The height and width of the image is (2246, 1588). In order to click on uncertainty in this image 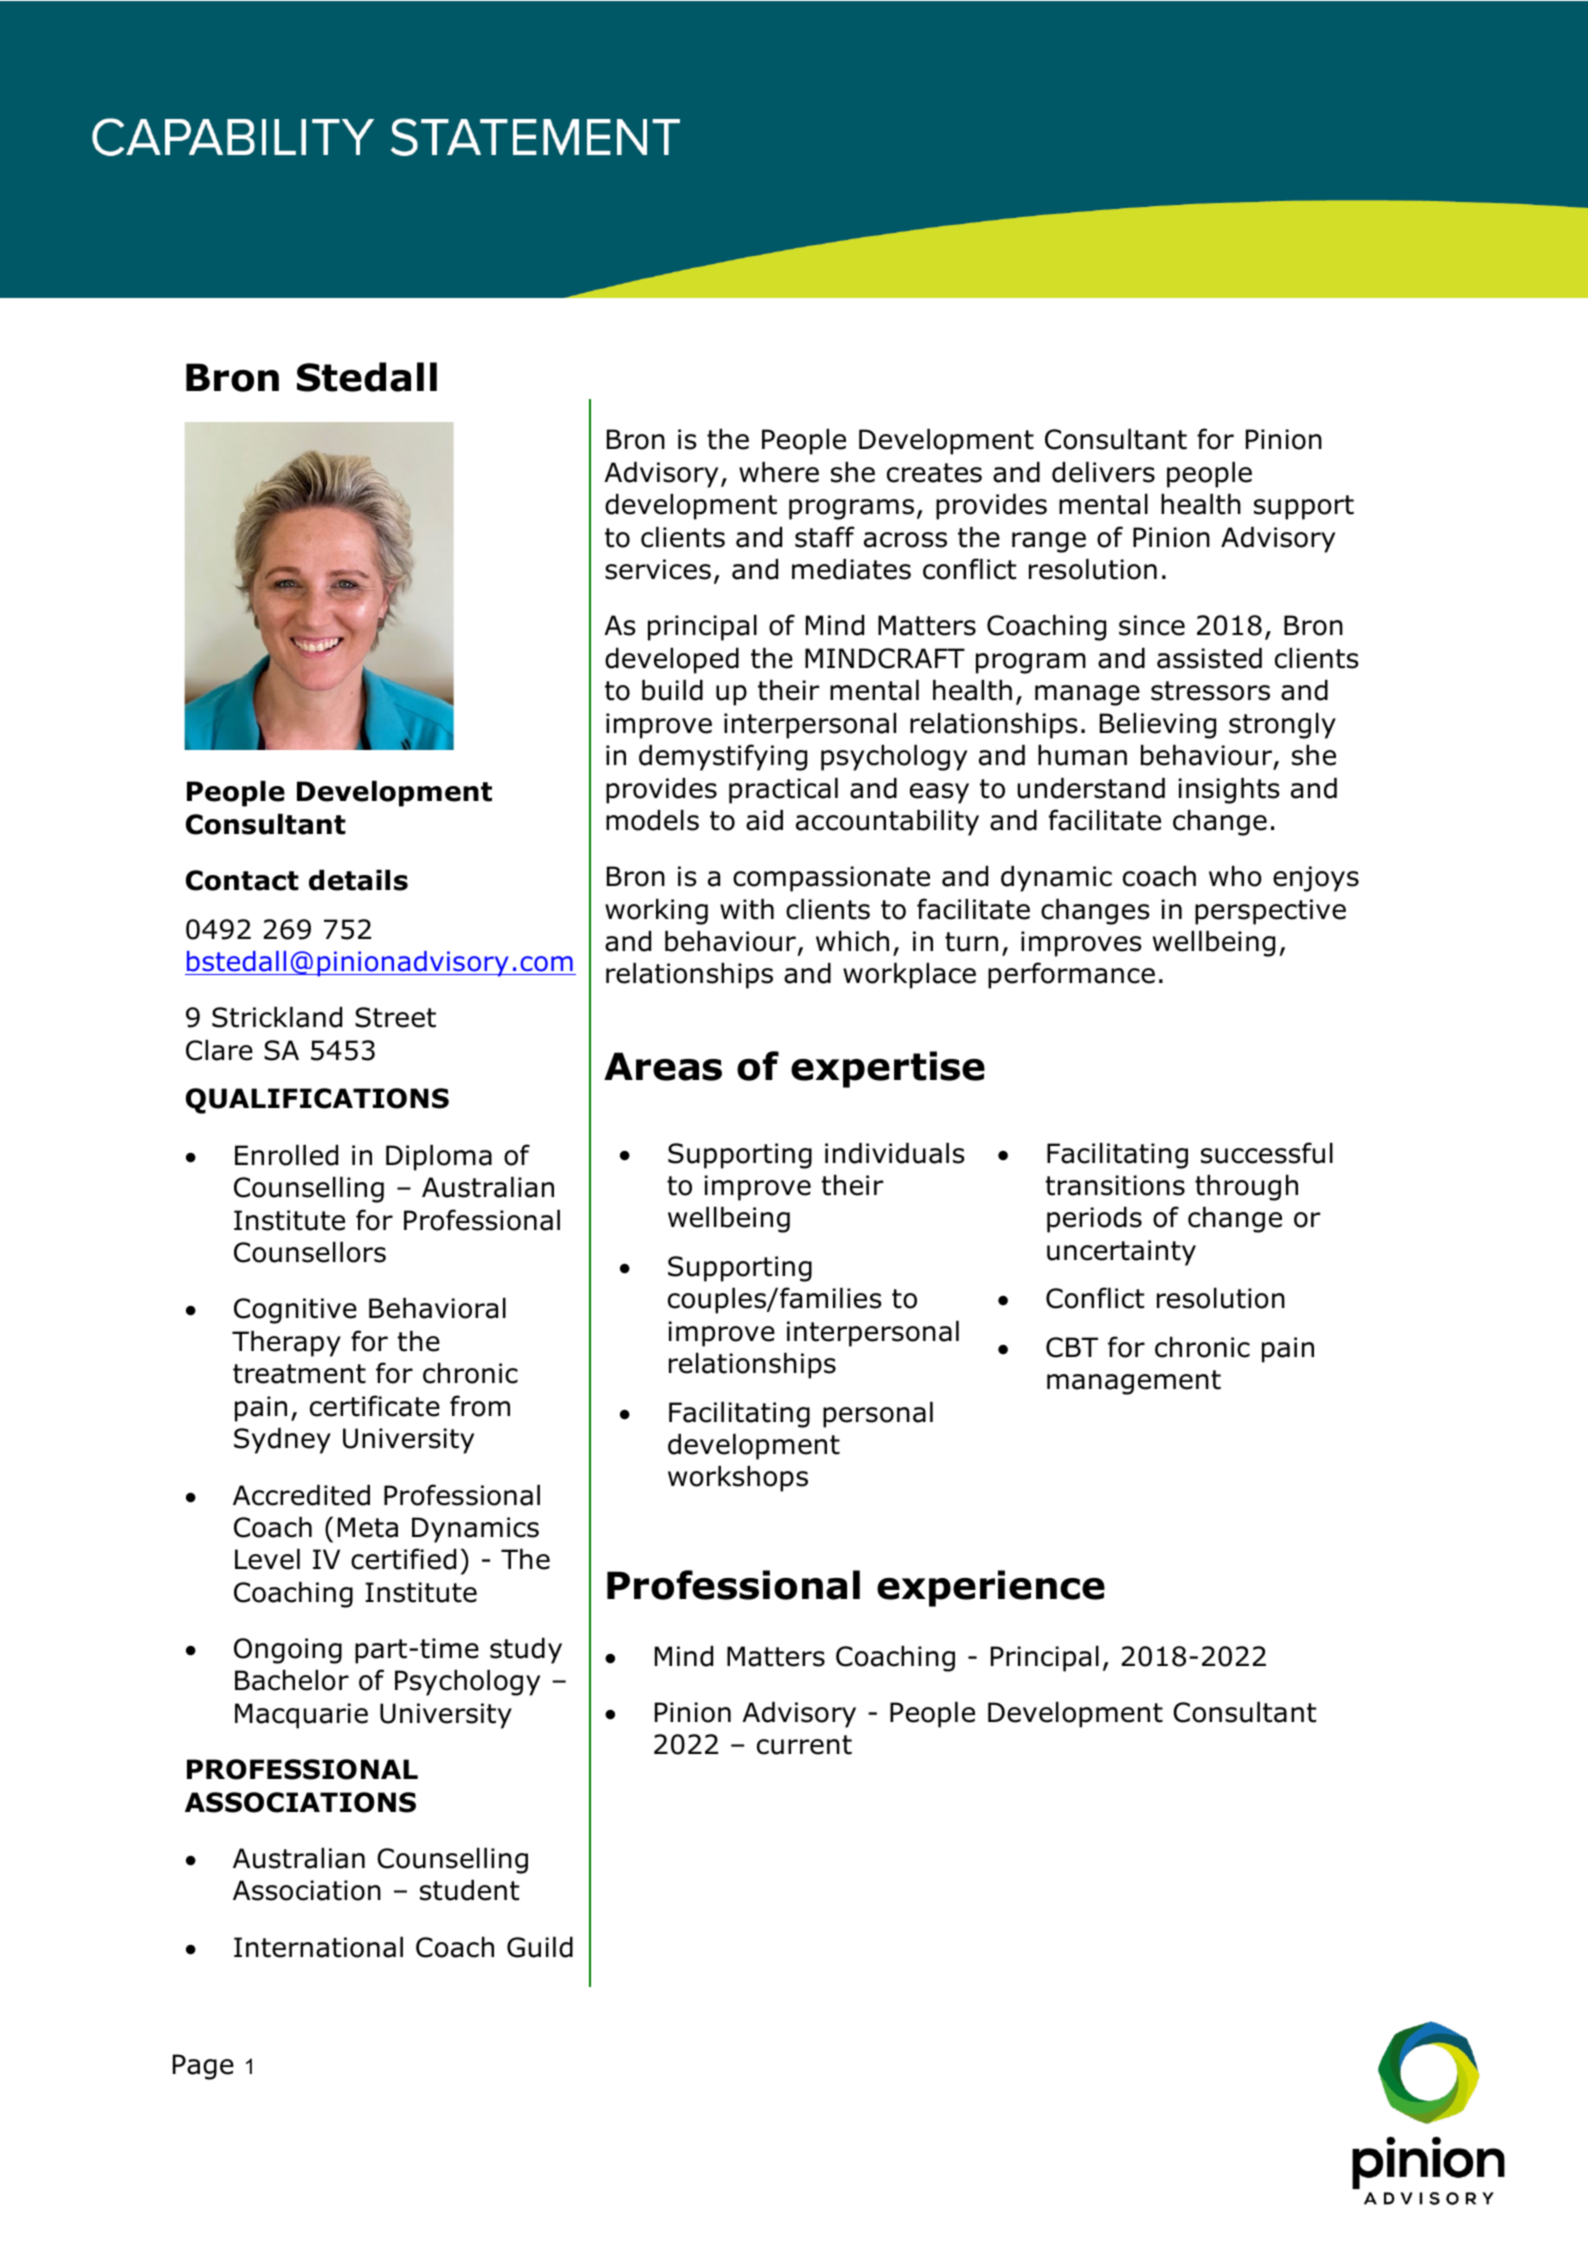, I will do `click(1121, 1253)`.
